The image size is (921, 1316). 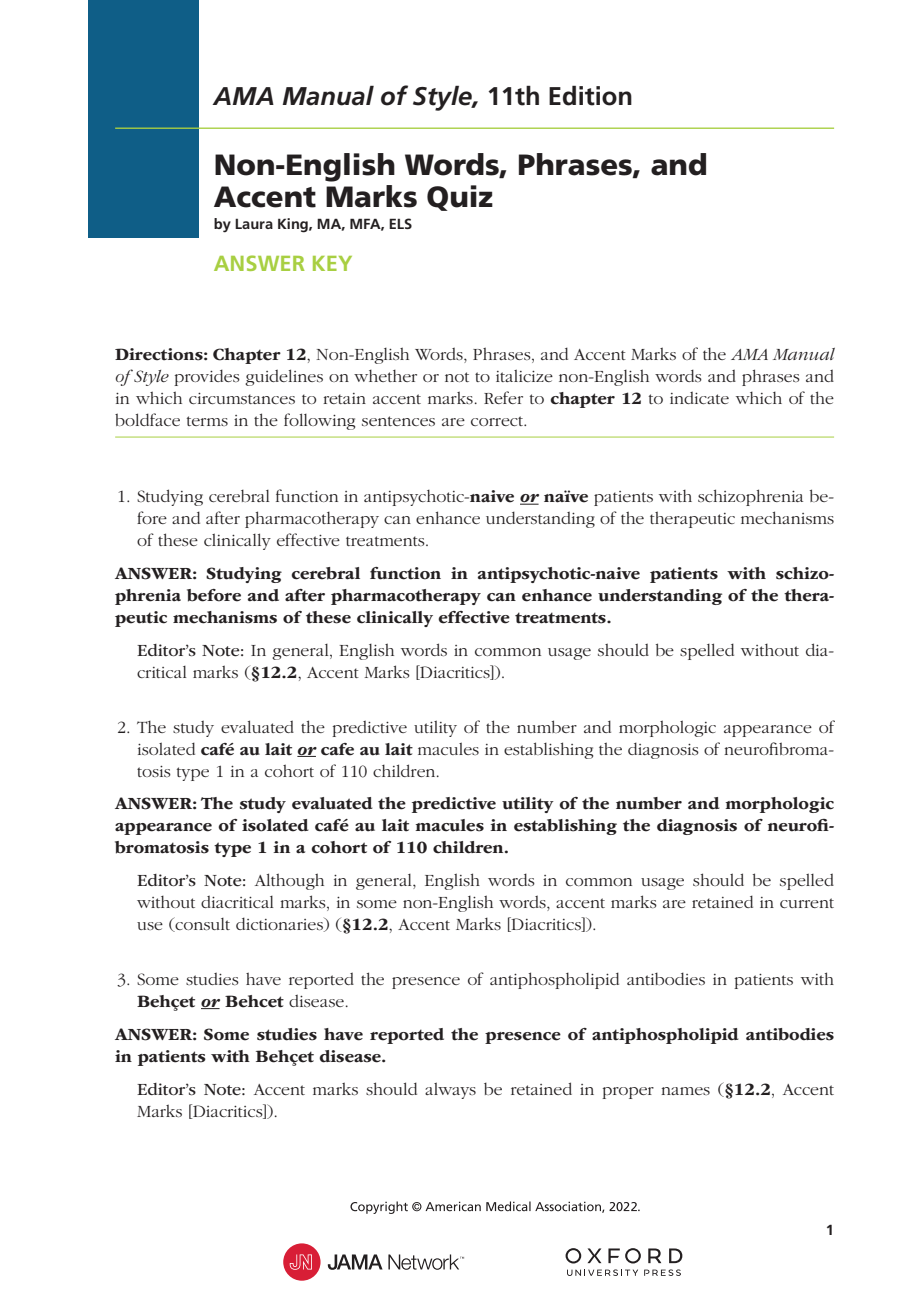 What do you see at coordinates (450, 1090) in the document?
I see `always` at bounding box center [450, 1090].
